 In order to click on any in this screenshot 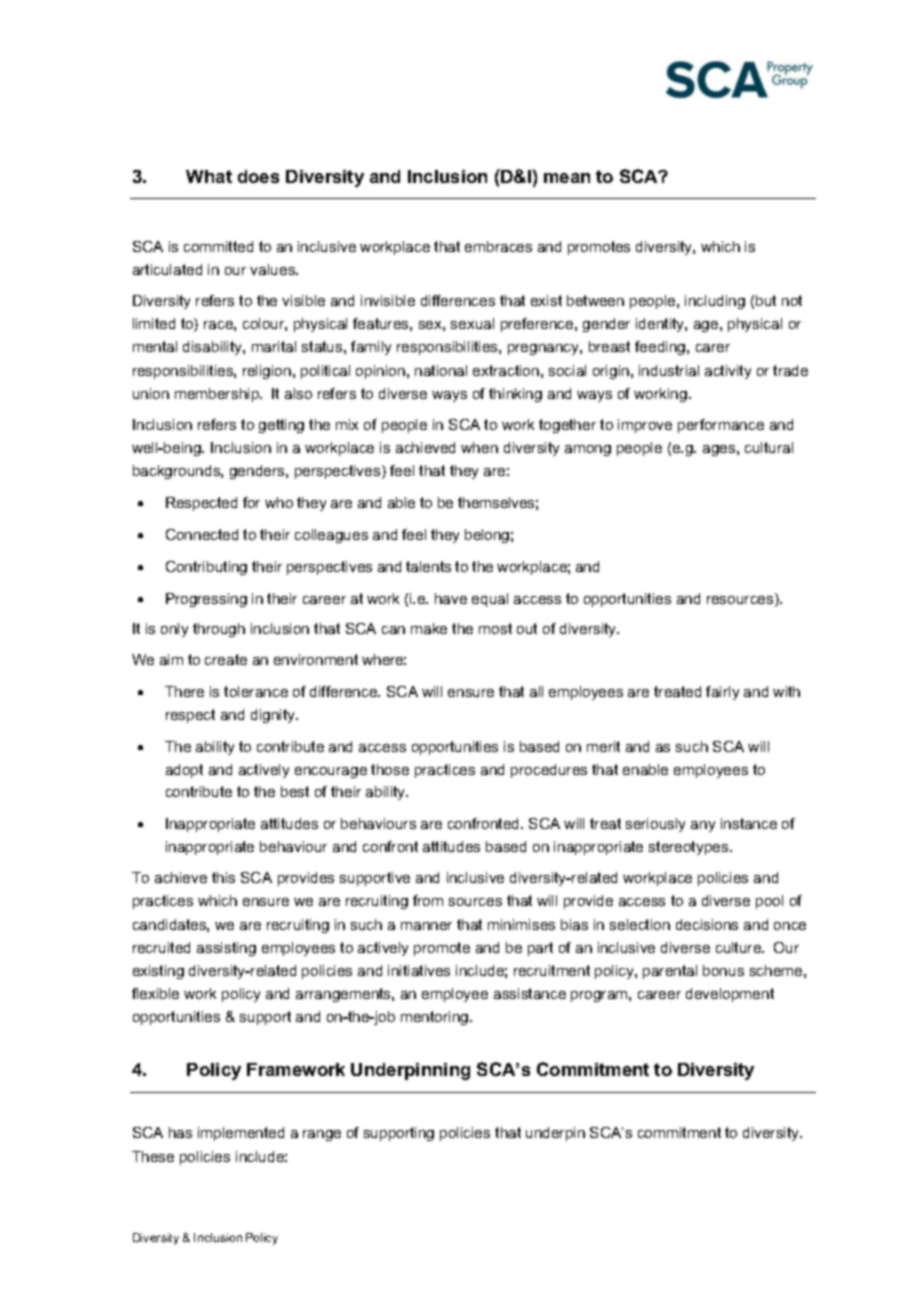, I will do `click(703, 826)`.
